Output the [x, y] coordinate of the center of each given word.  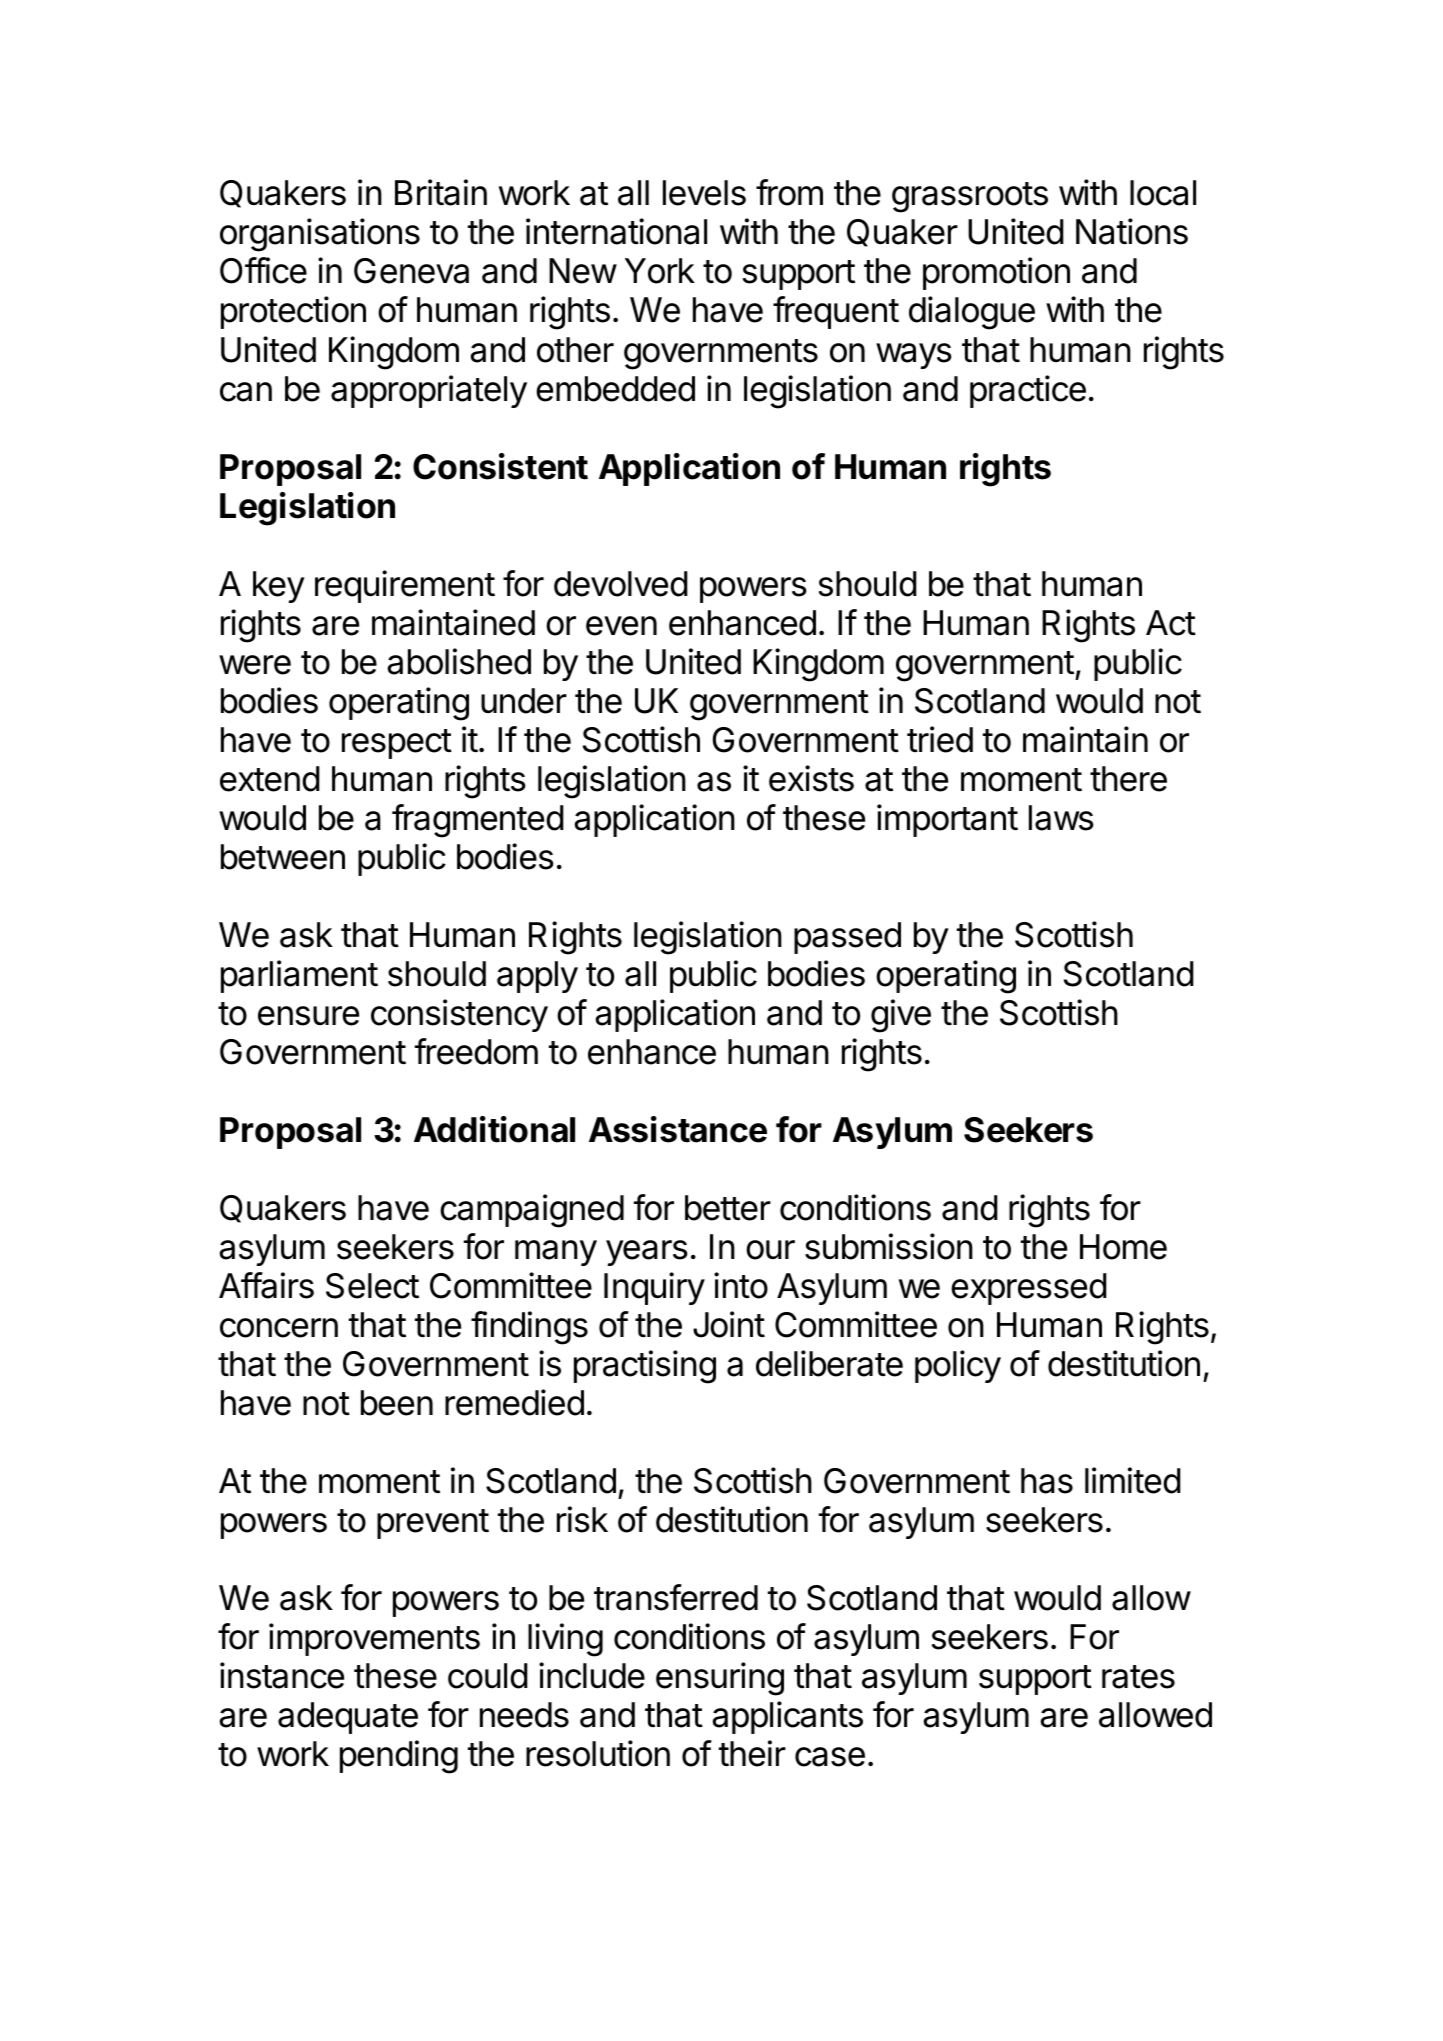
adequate [348, 1718]
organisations [320, 235]
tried [940, 739]
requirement [405, 586]
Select [372, 1286]
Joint [729, 1324]
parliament [299, 976]
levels [704, 193]
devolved [621, 584]
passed [847, 938]
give [901, 1016]
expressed [1029, 1289]
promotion [996, 273]
